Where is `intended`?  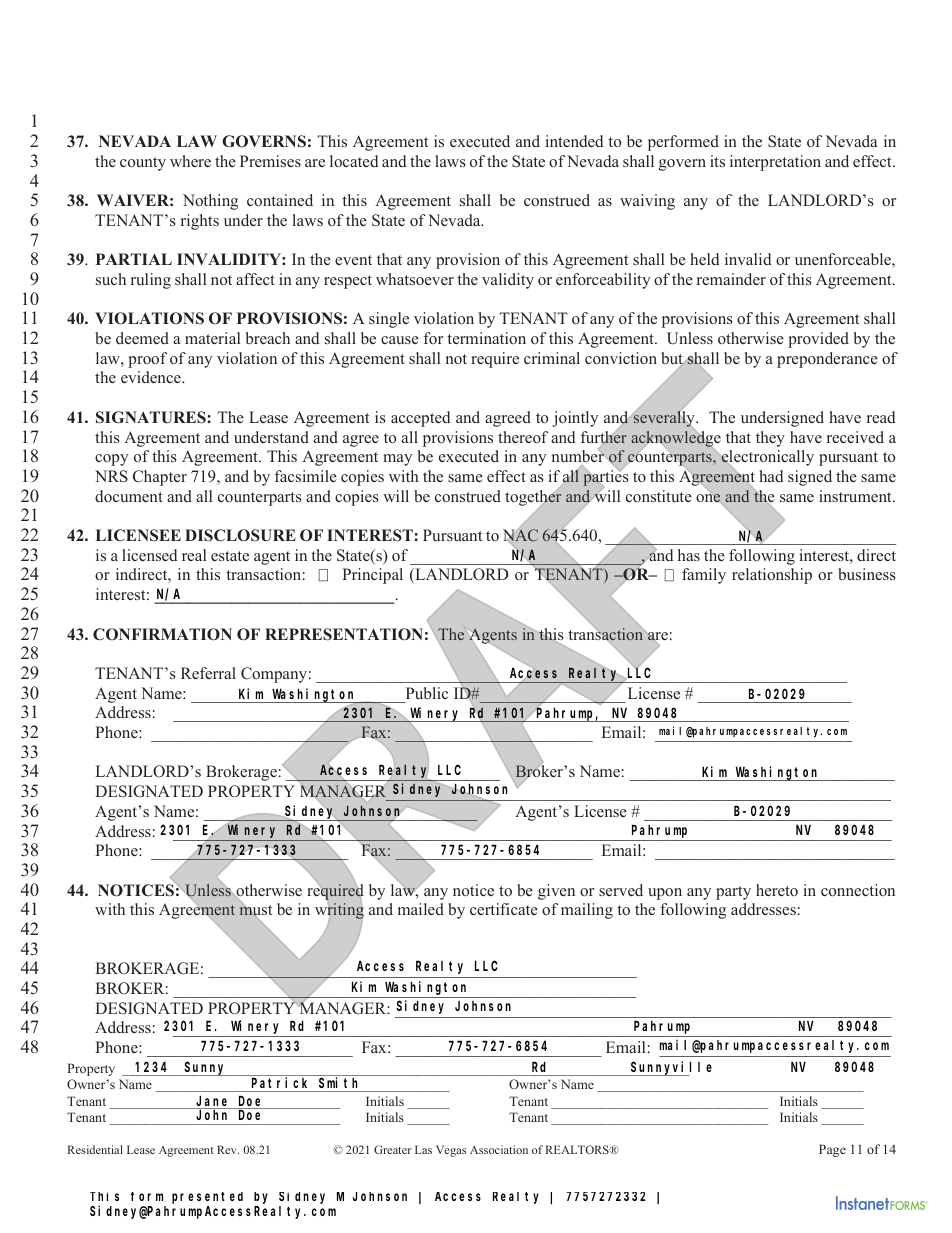 intended is located at coordinates (575, 141).
